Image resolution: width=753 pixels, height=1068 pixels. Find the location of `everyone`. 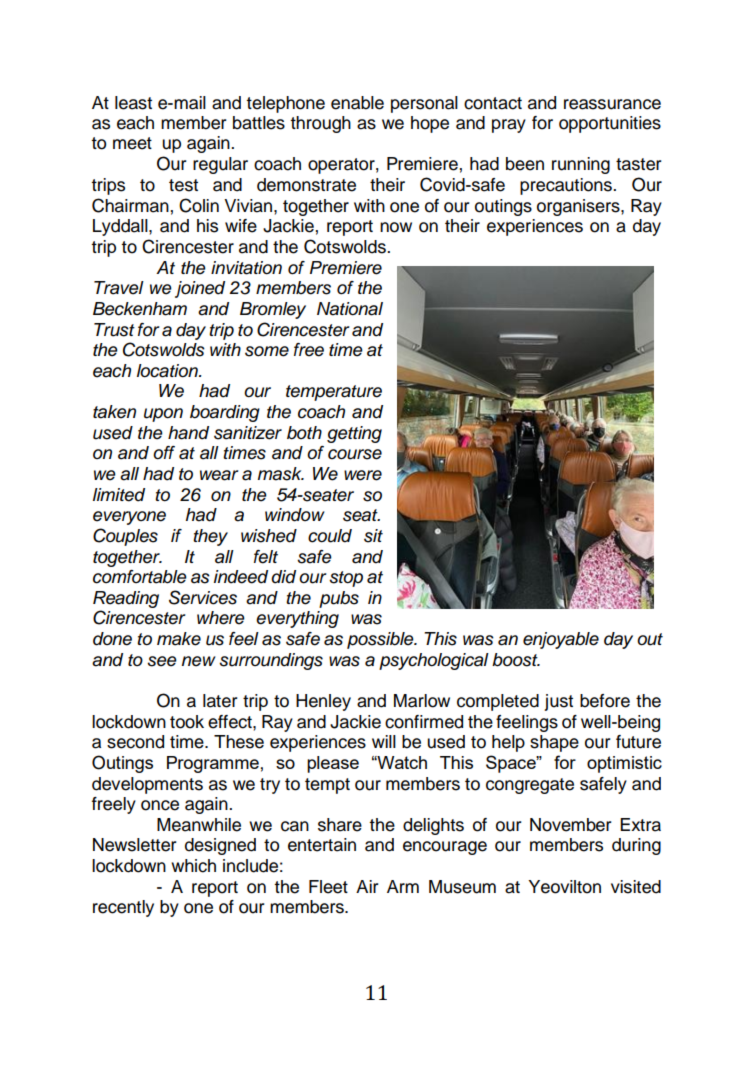

everyone is located at coordinates (129, 518).
